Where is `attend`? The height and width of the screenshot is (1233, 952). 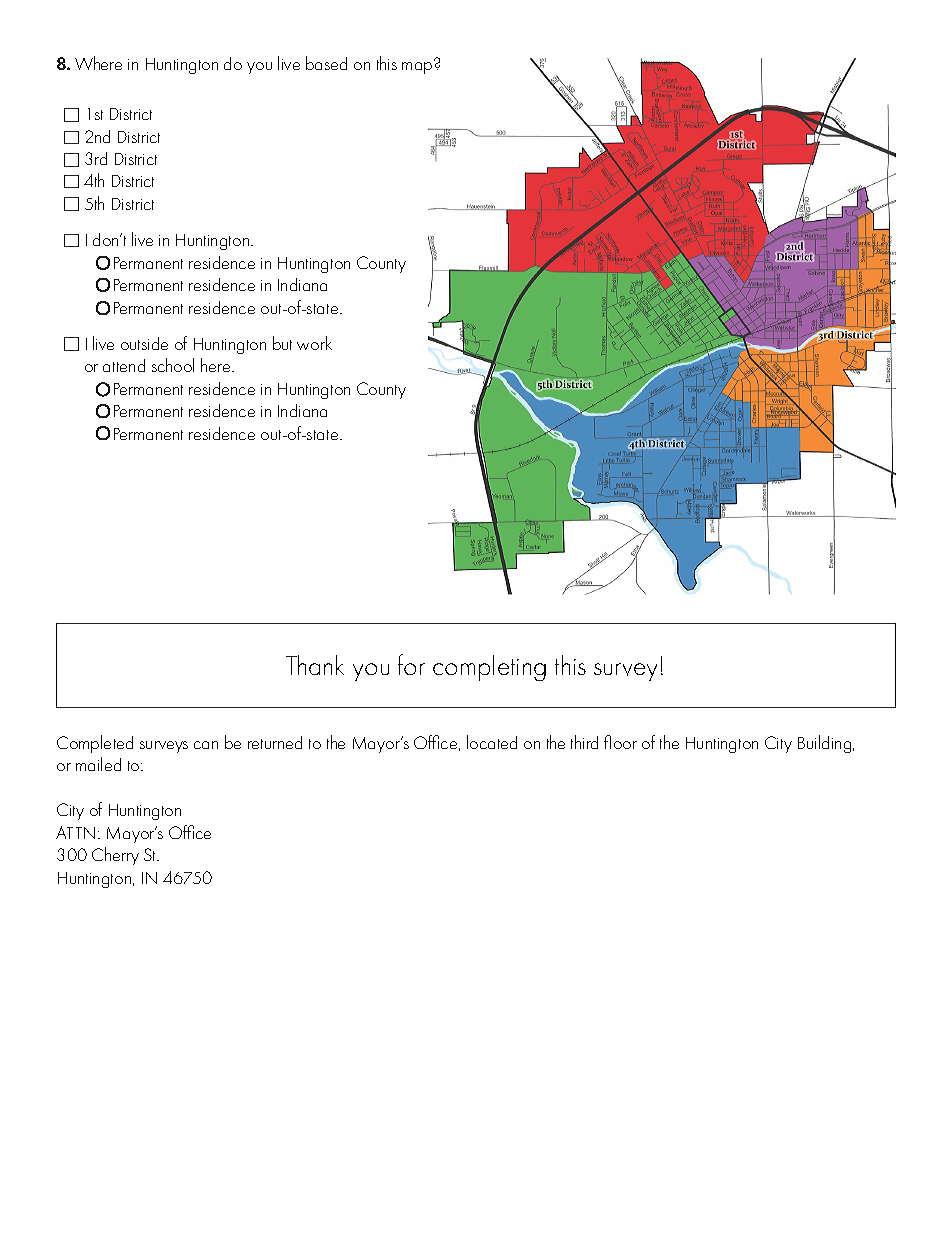
attend is located at coordinates (124, 365).
